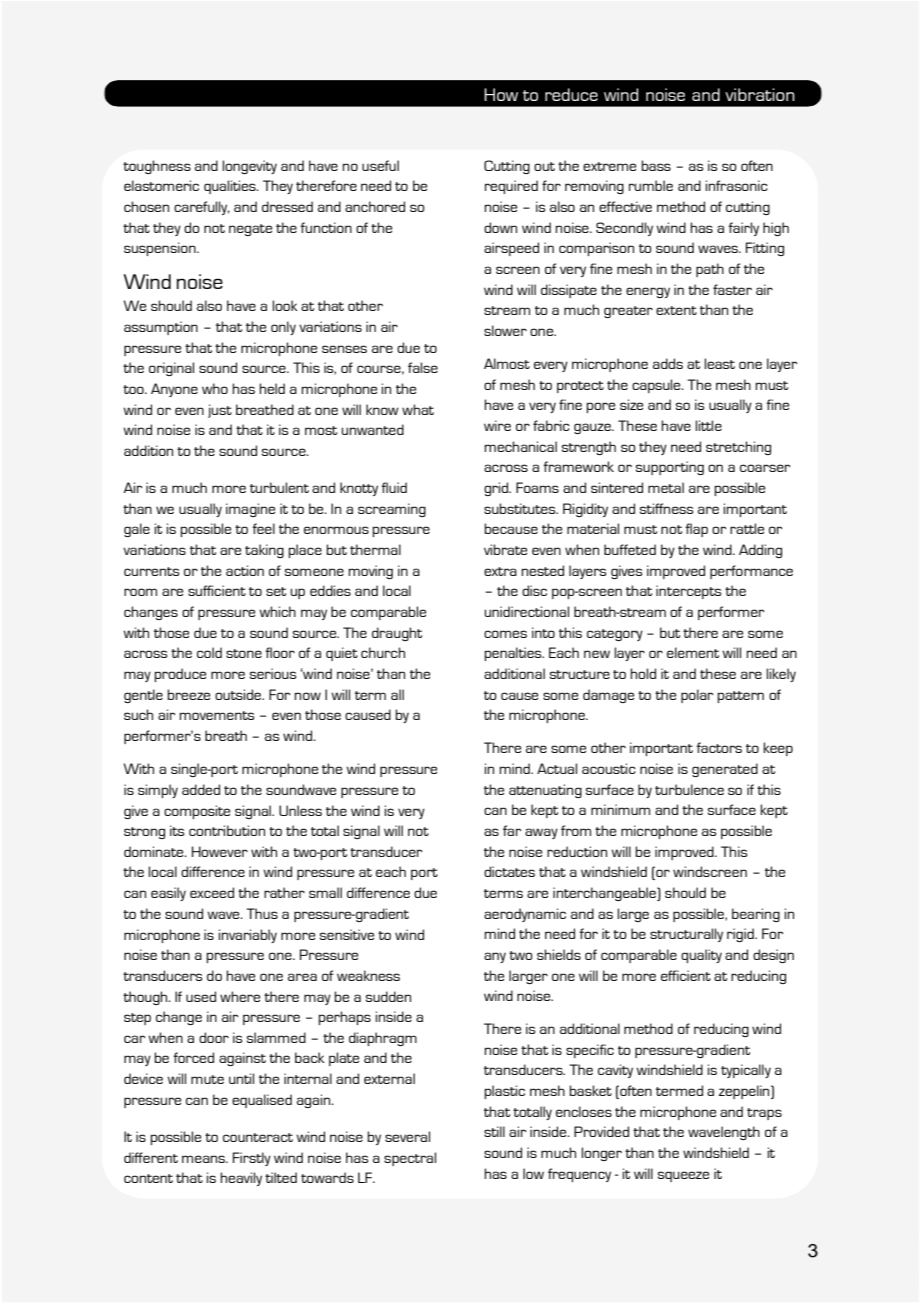 This document has height=1308, width=924. What do you see at coordinates (494, 1131) in the document?
I see `still` at bounding box center [494, 1131].
